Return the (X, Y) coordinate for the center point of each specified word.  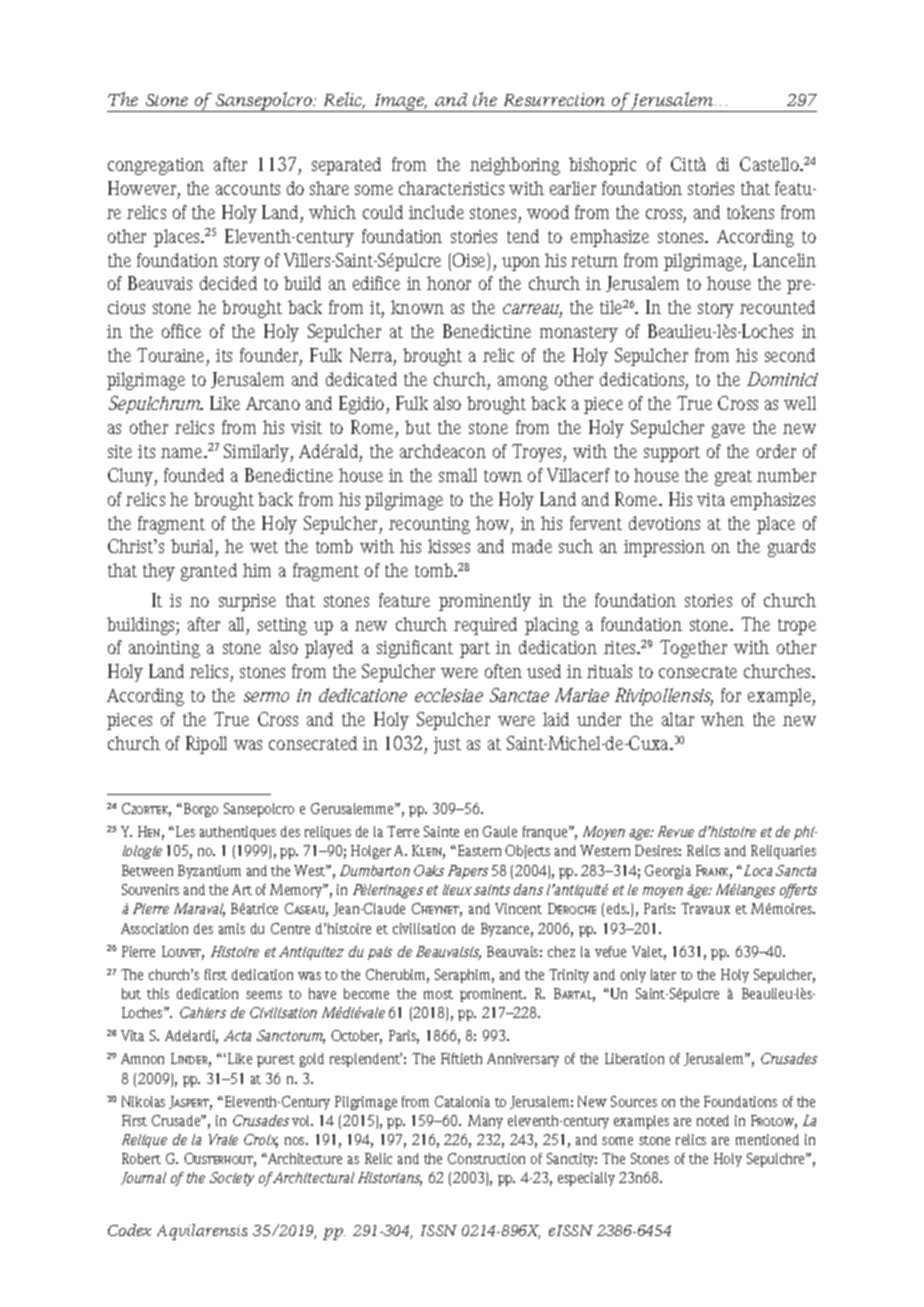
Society (232, 1179)
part (475, 650)
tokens (750, 212)
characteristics (451, 188)
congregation (156, 166)
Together (693, 649)
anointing (164, 649)
